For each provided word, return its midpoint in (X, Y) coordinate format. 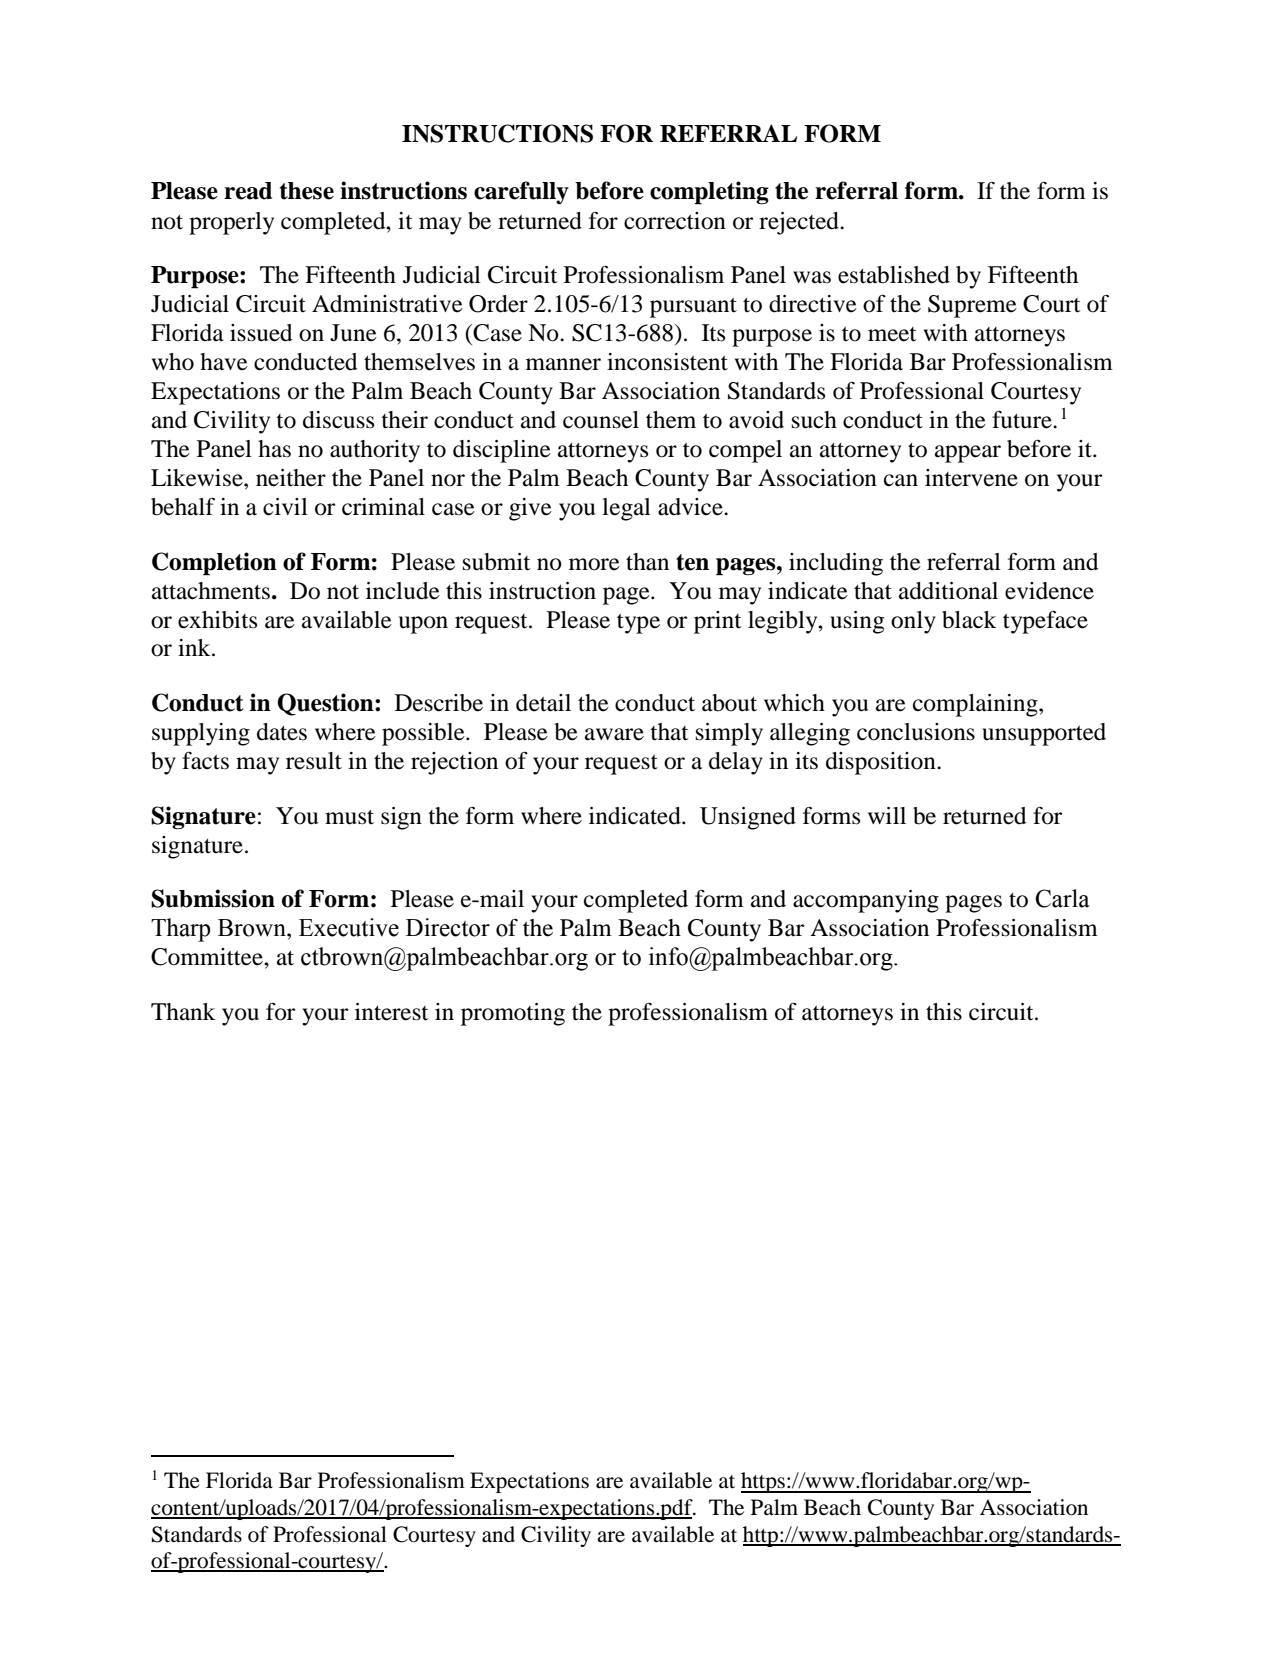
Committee (208, 957)
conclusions (916, 732)
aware (614, 734)
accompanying (866, 901)
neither (291, 478)
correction (675, 221)
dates (282, 732)
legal (626, 509)
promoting (513, 1014)
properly (231, 223)
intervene (971, 478)
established (894, 275)
